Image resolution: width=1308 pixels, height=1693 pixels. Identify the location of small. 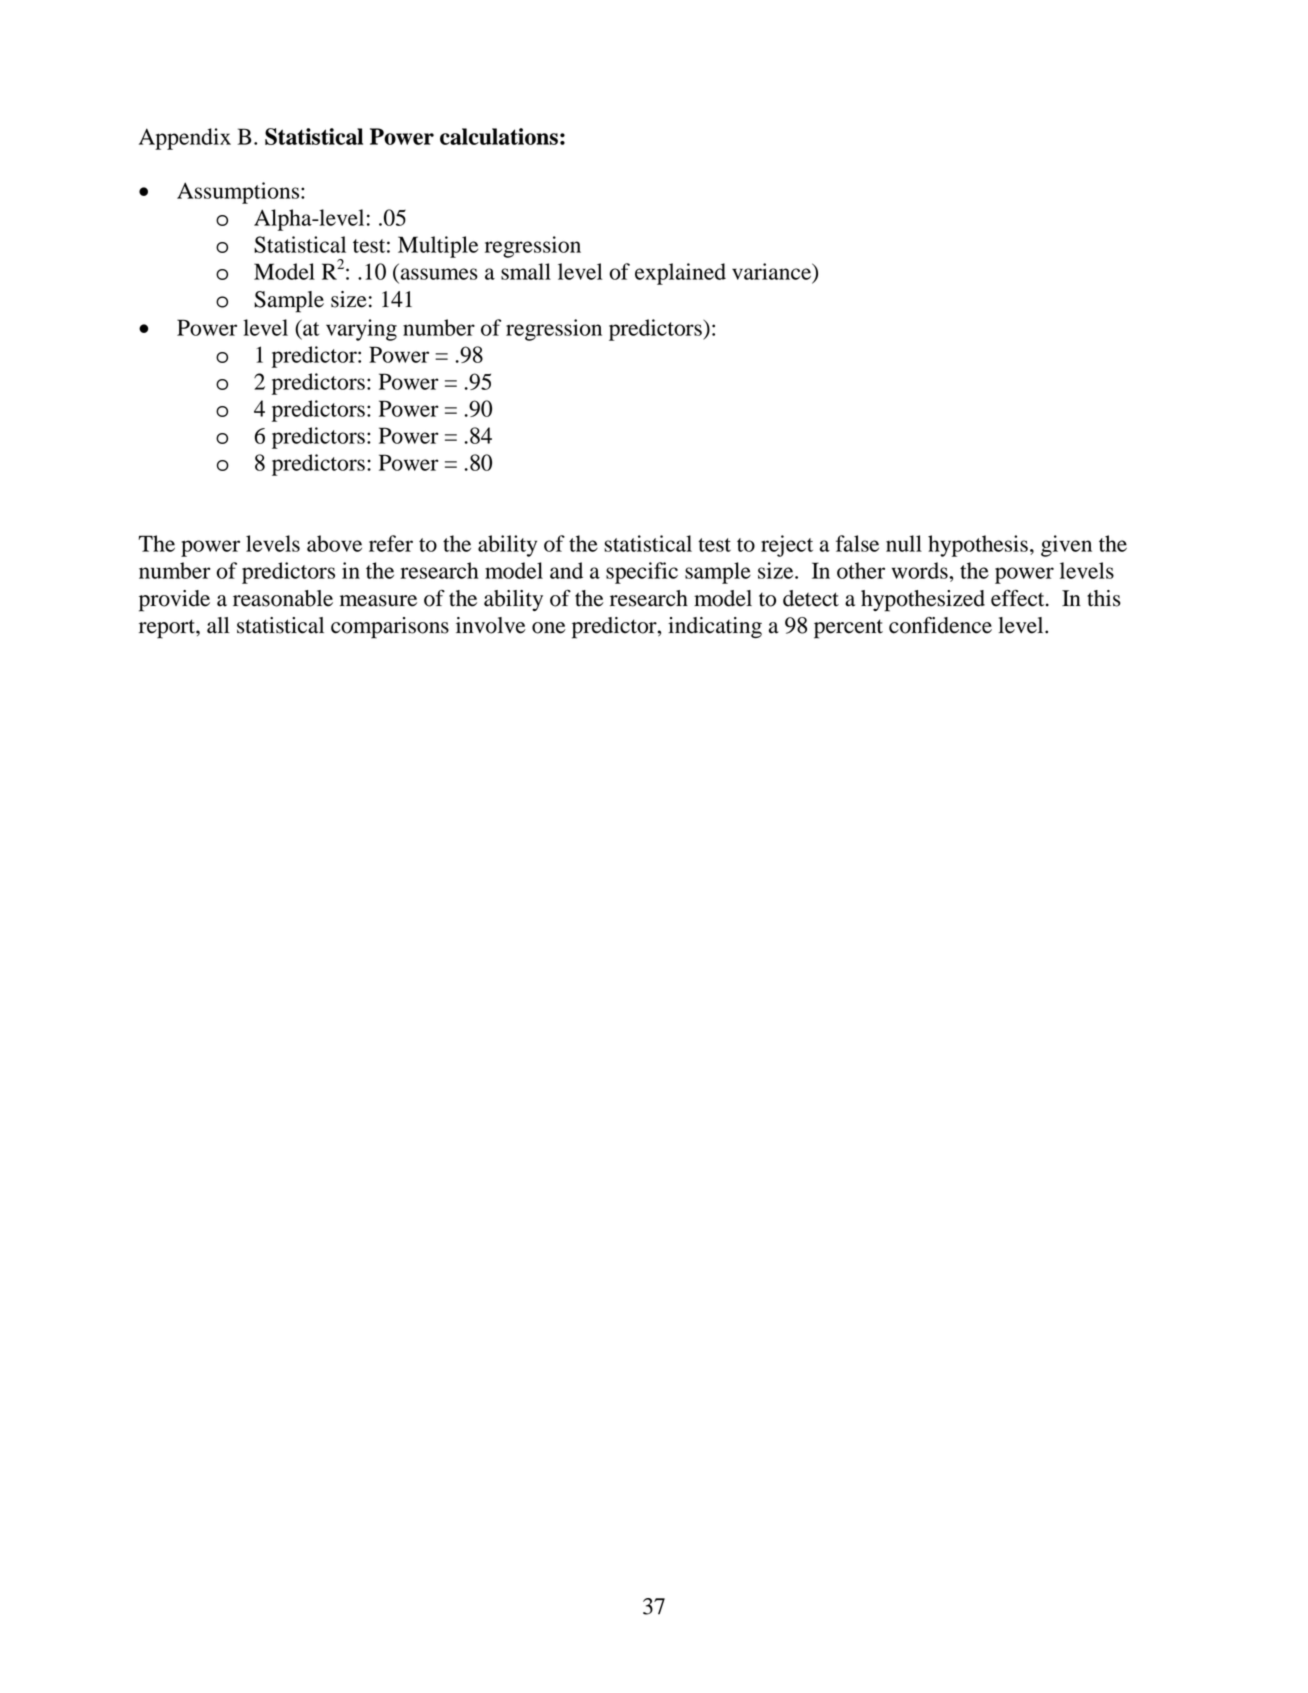
(526, 271).
